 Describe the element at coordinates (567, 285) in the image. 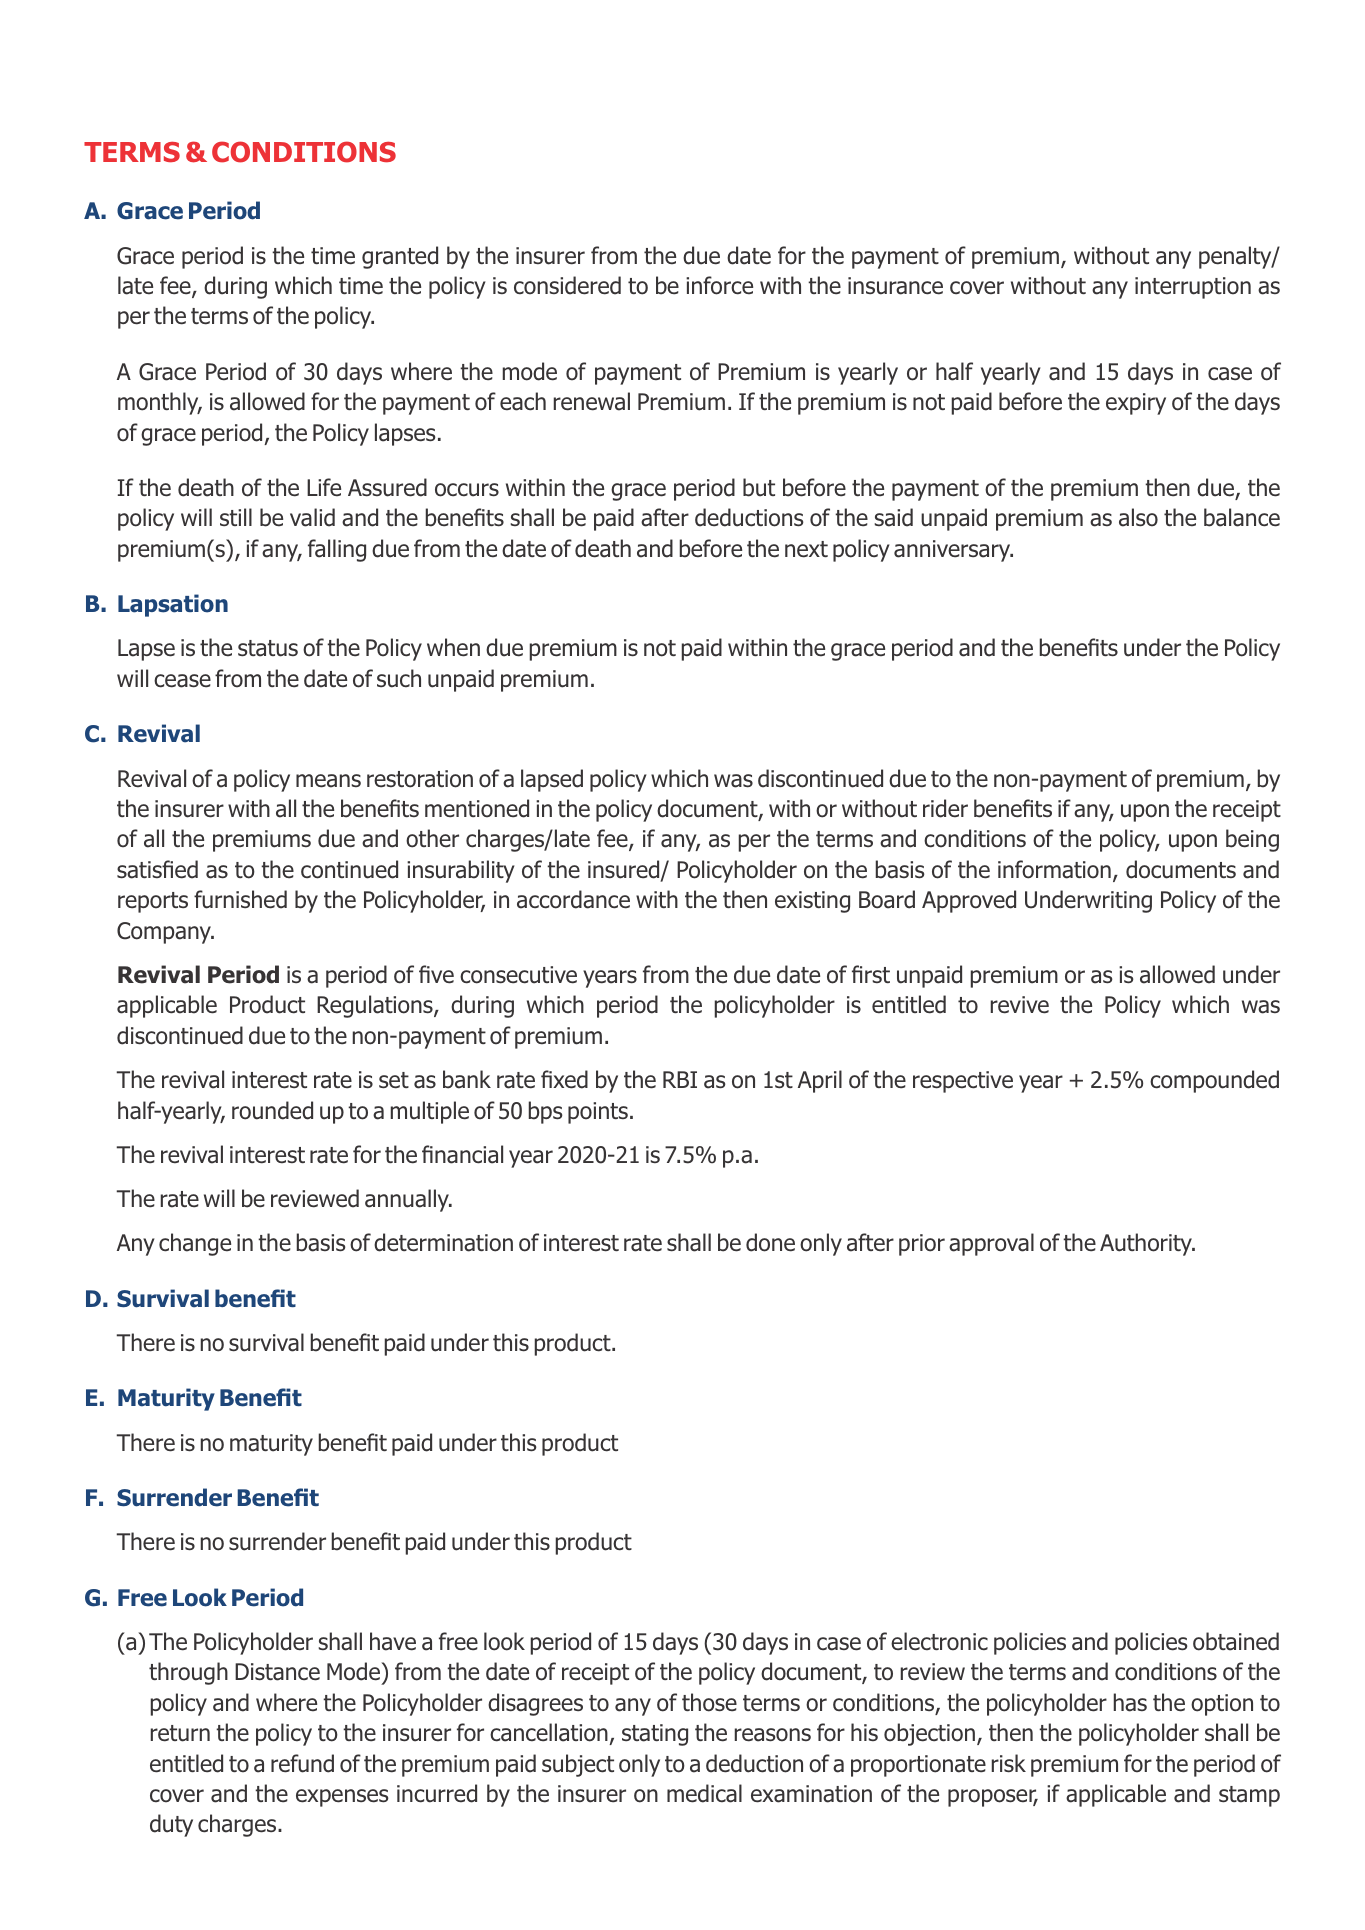

I see `considered` at that location.
